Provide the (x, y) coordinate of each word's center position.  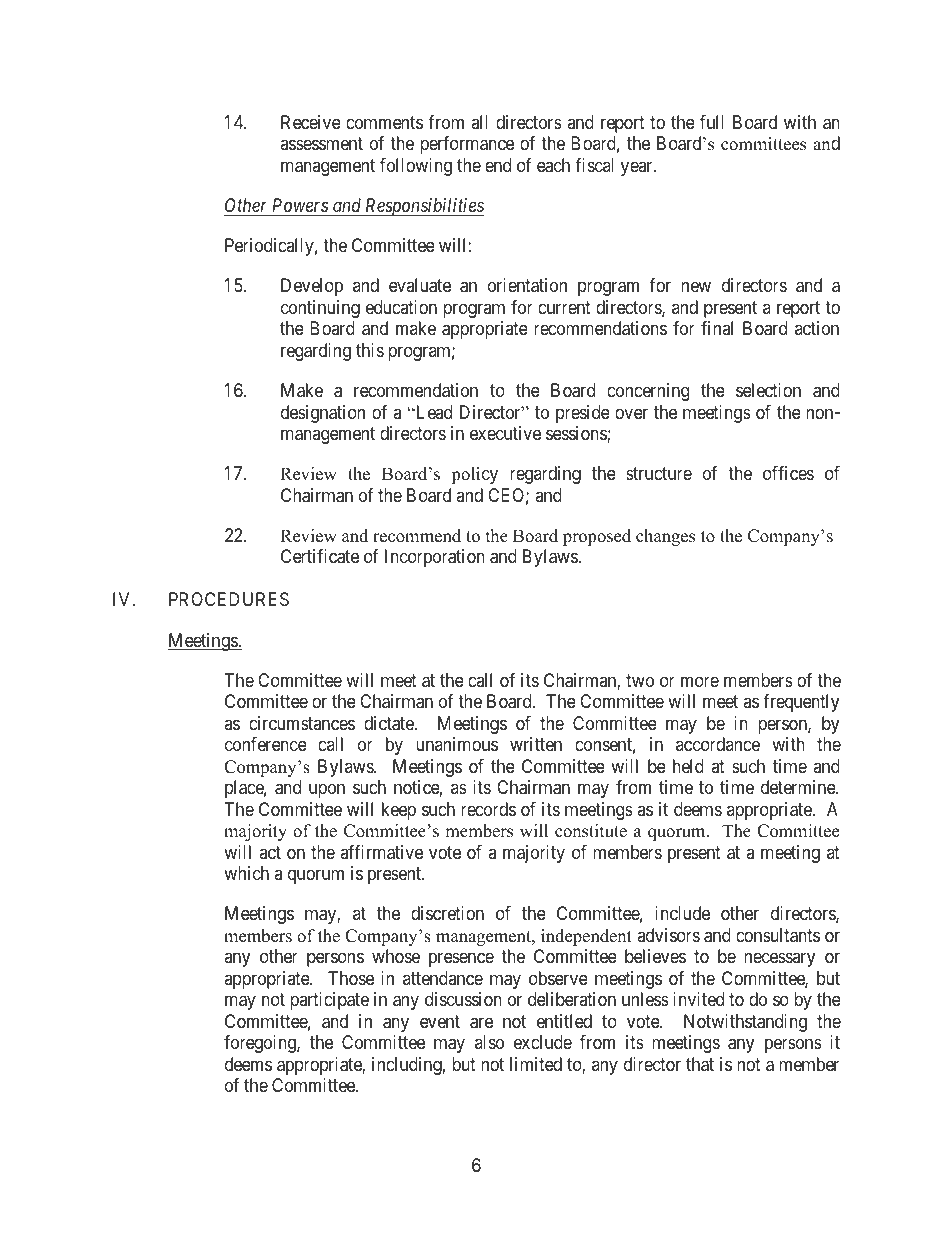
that (700, 1064)
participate (329, 1001)
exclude (543, 1042)
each (553, 165)
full (712, 122)
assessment (321, 144)
